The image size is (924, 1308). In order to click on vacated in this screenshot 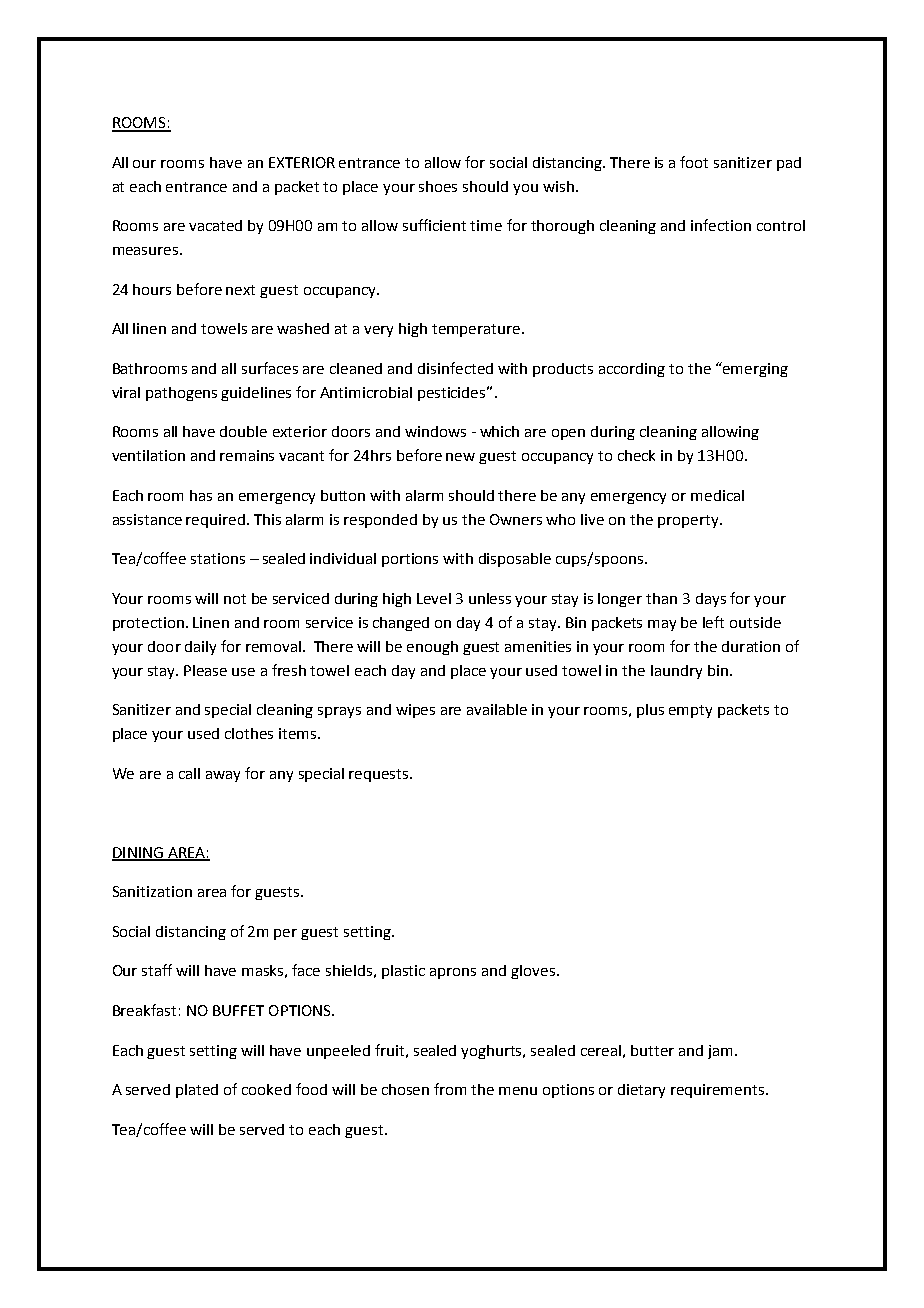, I will do `click(215, 225)`.
